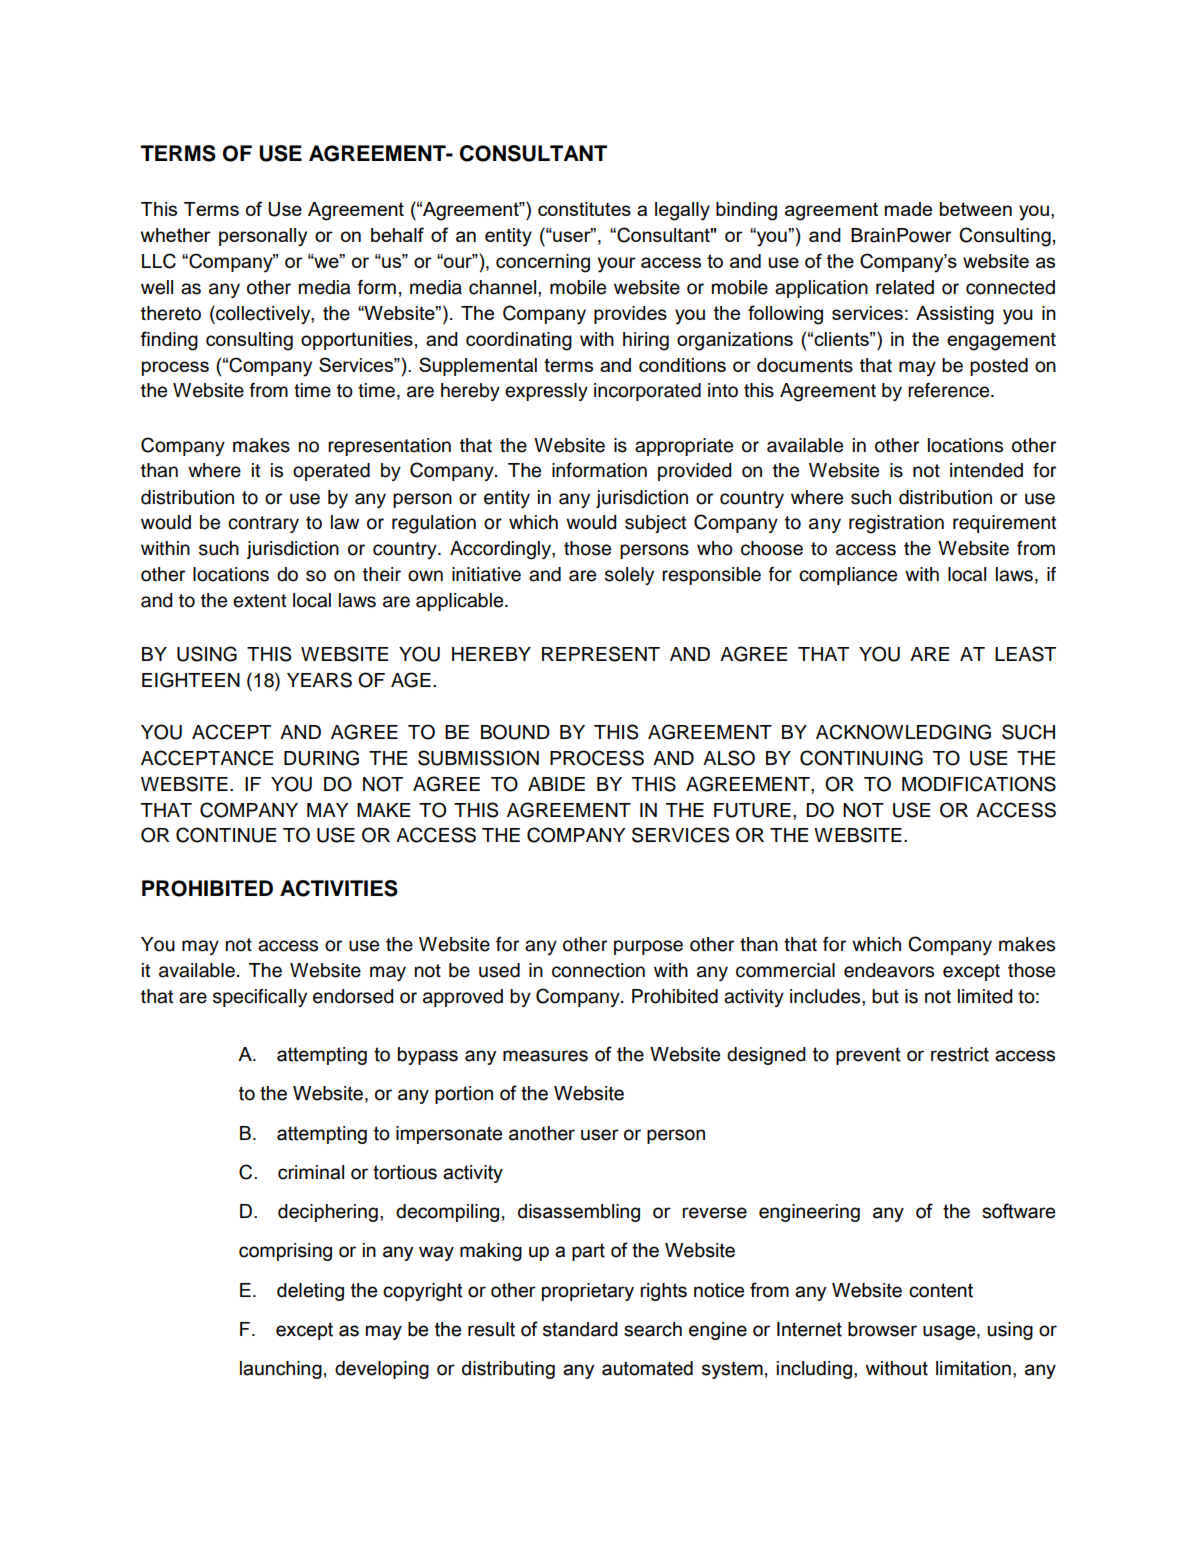  Describe the element at coordinates (889, 970) in the document. I see `endeavors` at that location.
